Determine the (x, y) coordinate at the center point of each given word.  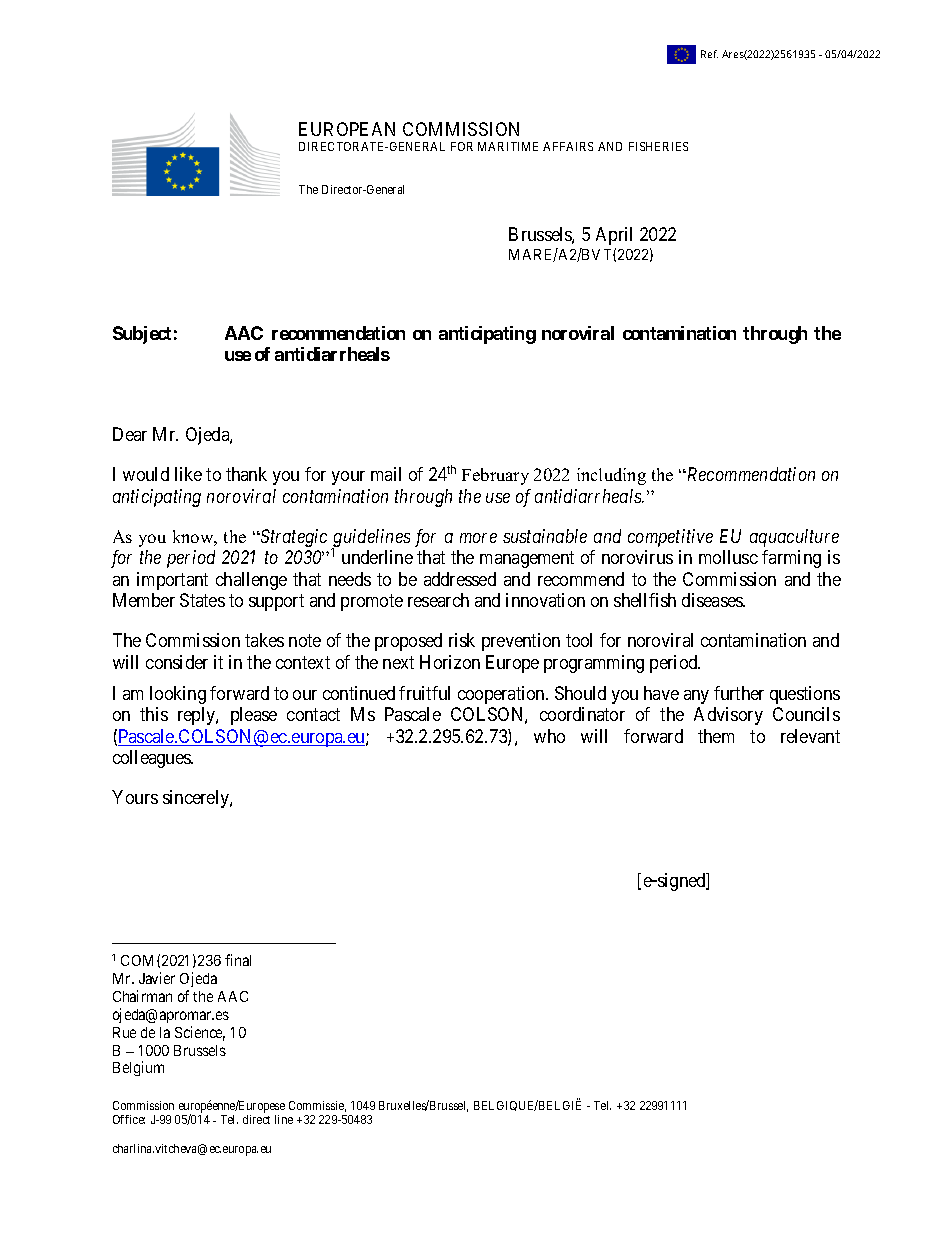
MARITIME (508, 146)
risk (462, 640)
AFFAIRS (568, 146)
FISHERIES (658, 146)
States (202, 600)
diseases (713, 600)
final (238, 960)
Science (200, 1033)
